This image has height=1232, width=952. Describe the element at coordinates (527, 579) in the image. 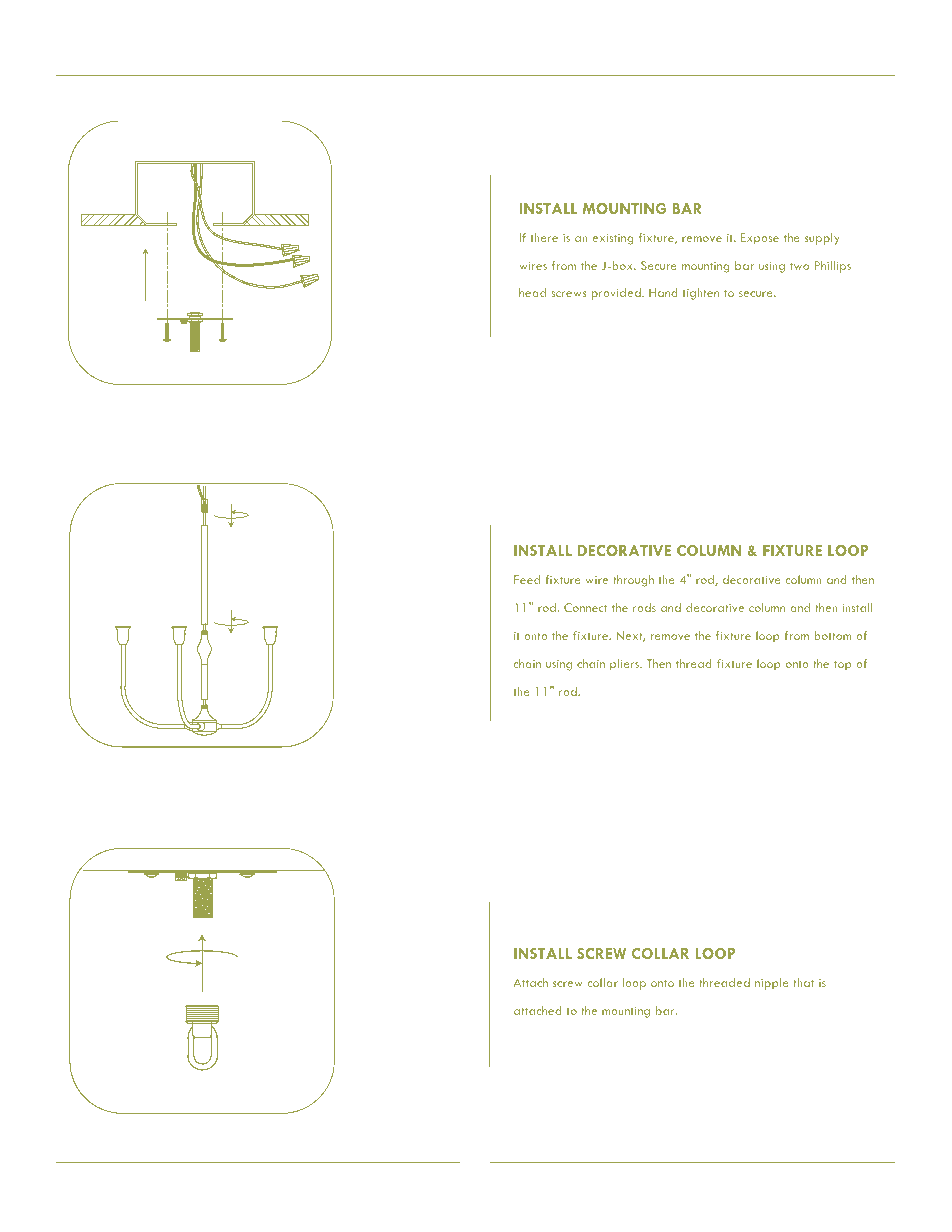

I see `Feed` at that location.
